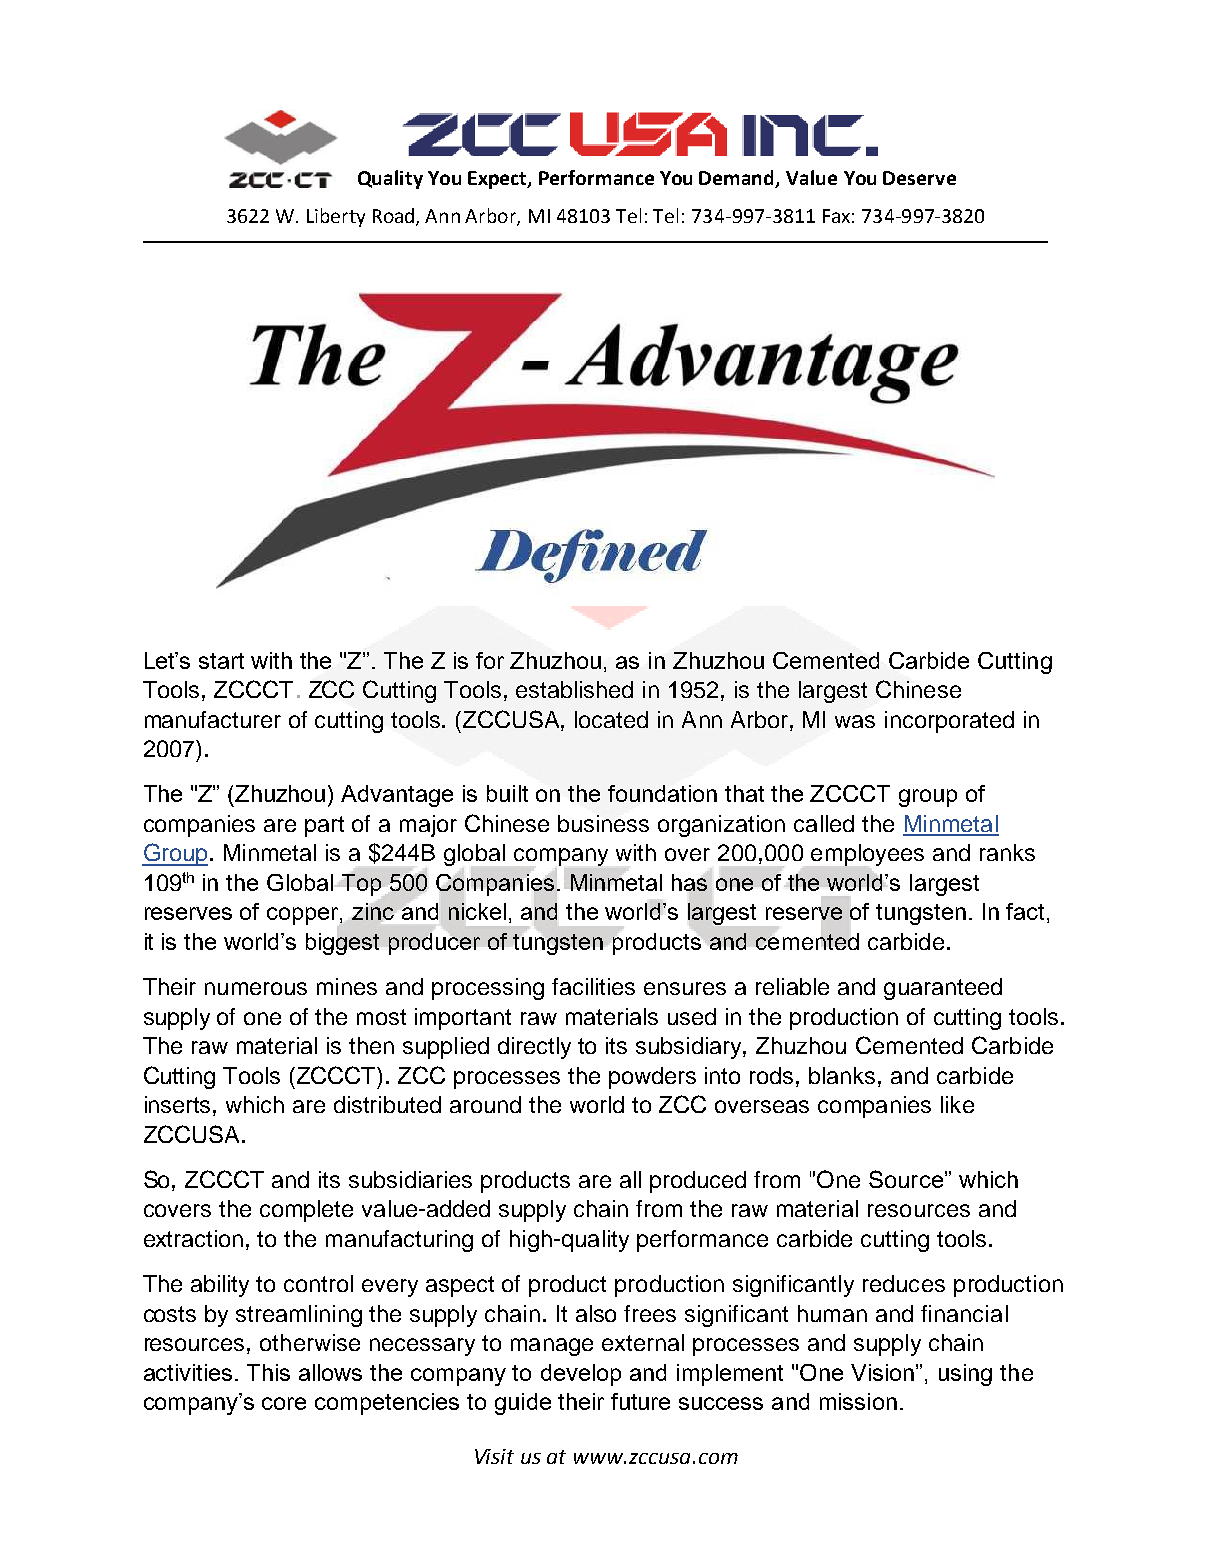  What do you see at coordinates (957, 1104) in the image?
I see `like` at bounding box center [957, 1104].
